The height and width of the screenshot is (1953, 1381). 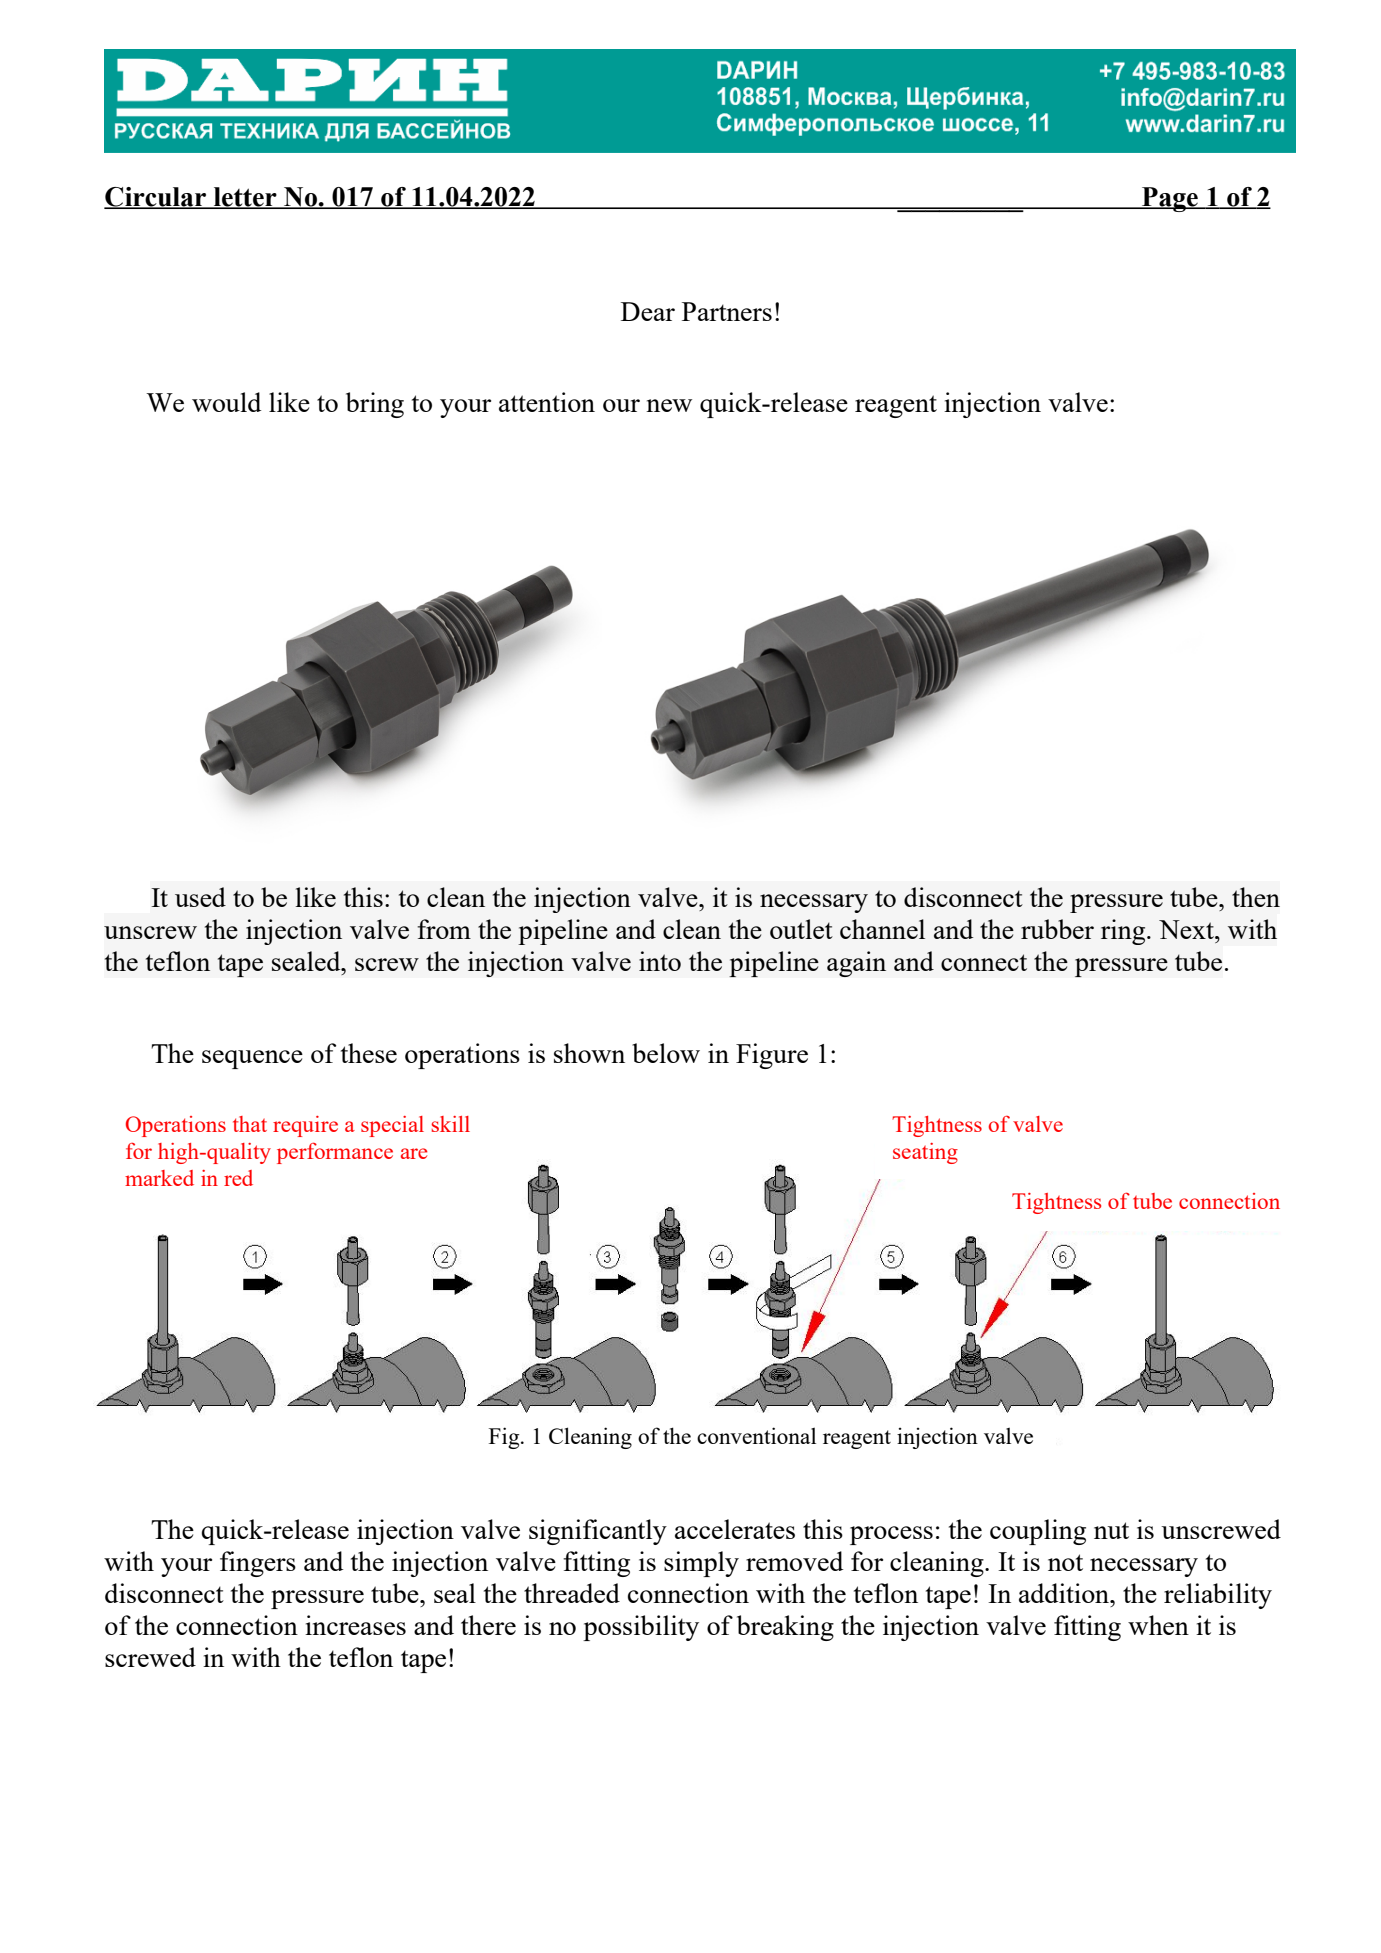 What do you see at coordinates (666, 1053) in the screenshot?
I see `below` at bounding box center [666, 1053].
